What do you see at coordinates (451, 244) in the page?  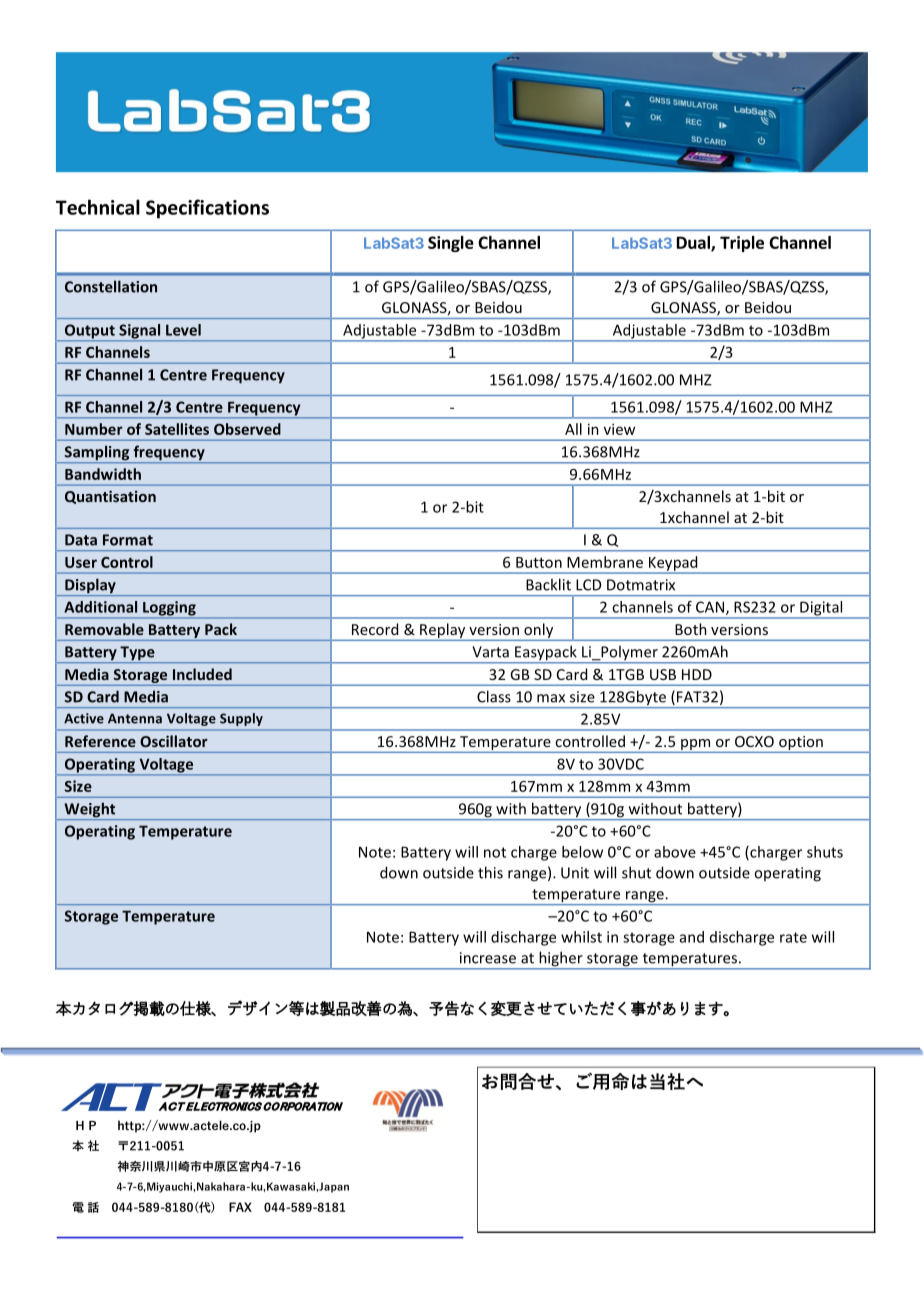 I see `Single` at bounding box center [451, 244].
